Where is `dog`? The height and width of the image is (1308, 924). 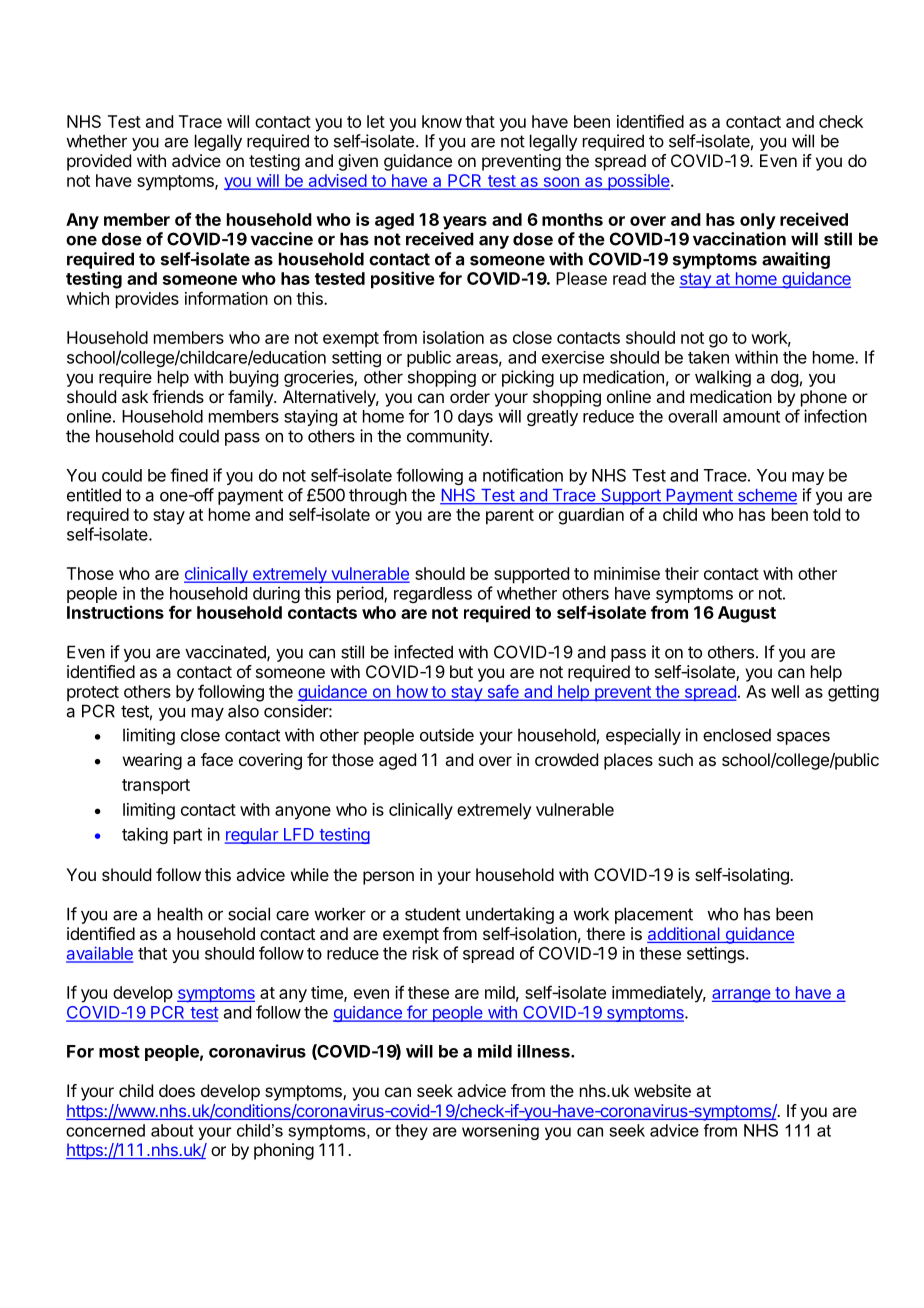 dog is located at coordinates (784, 378).
